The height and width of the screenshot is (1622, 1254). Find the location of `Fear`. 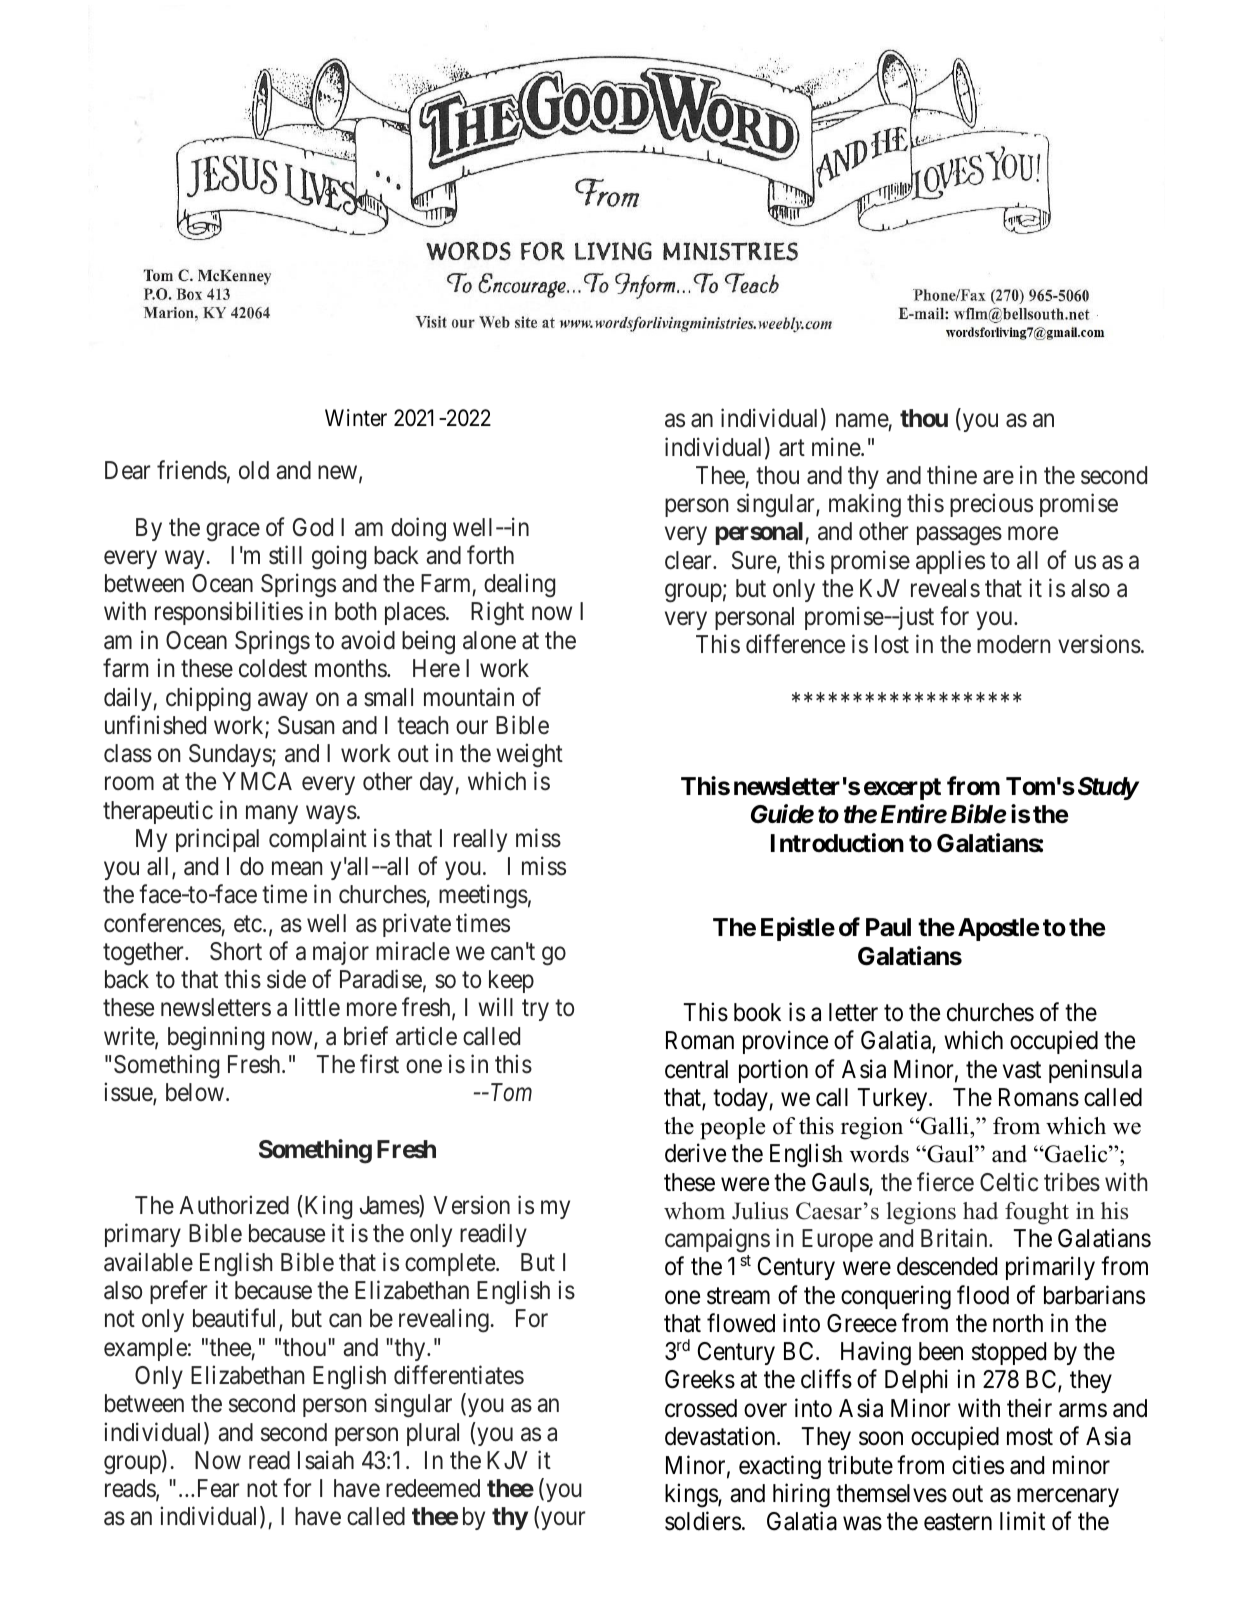

Fear is located at coordinates (216, 1488).
